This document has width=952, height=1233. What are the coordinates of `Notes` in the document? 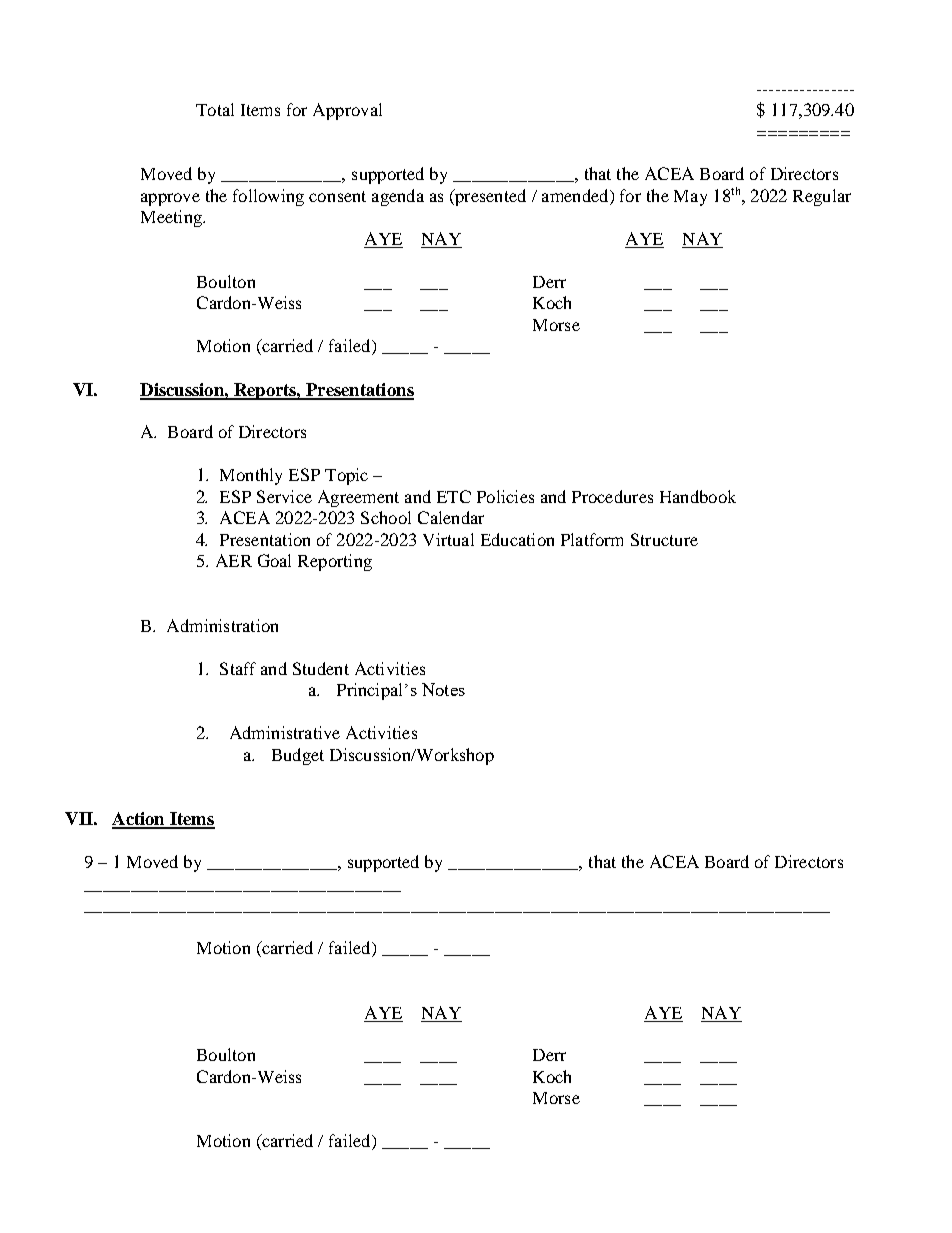 It's located at (443, 689).
